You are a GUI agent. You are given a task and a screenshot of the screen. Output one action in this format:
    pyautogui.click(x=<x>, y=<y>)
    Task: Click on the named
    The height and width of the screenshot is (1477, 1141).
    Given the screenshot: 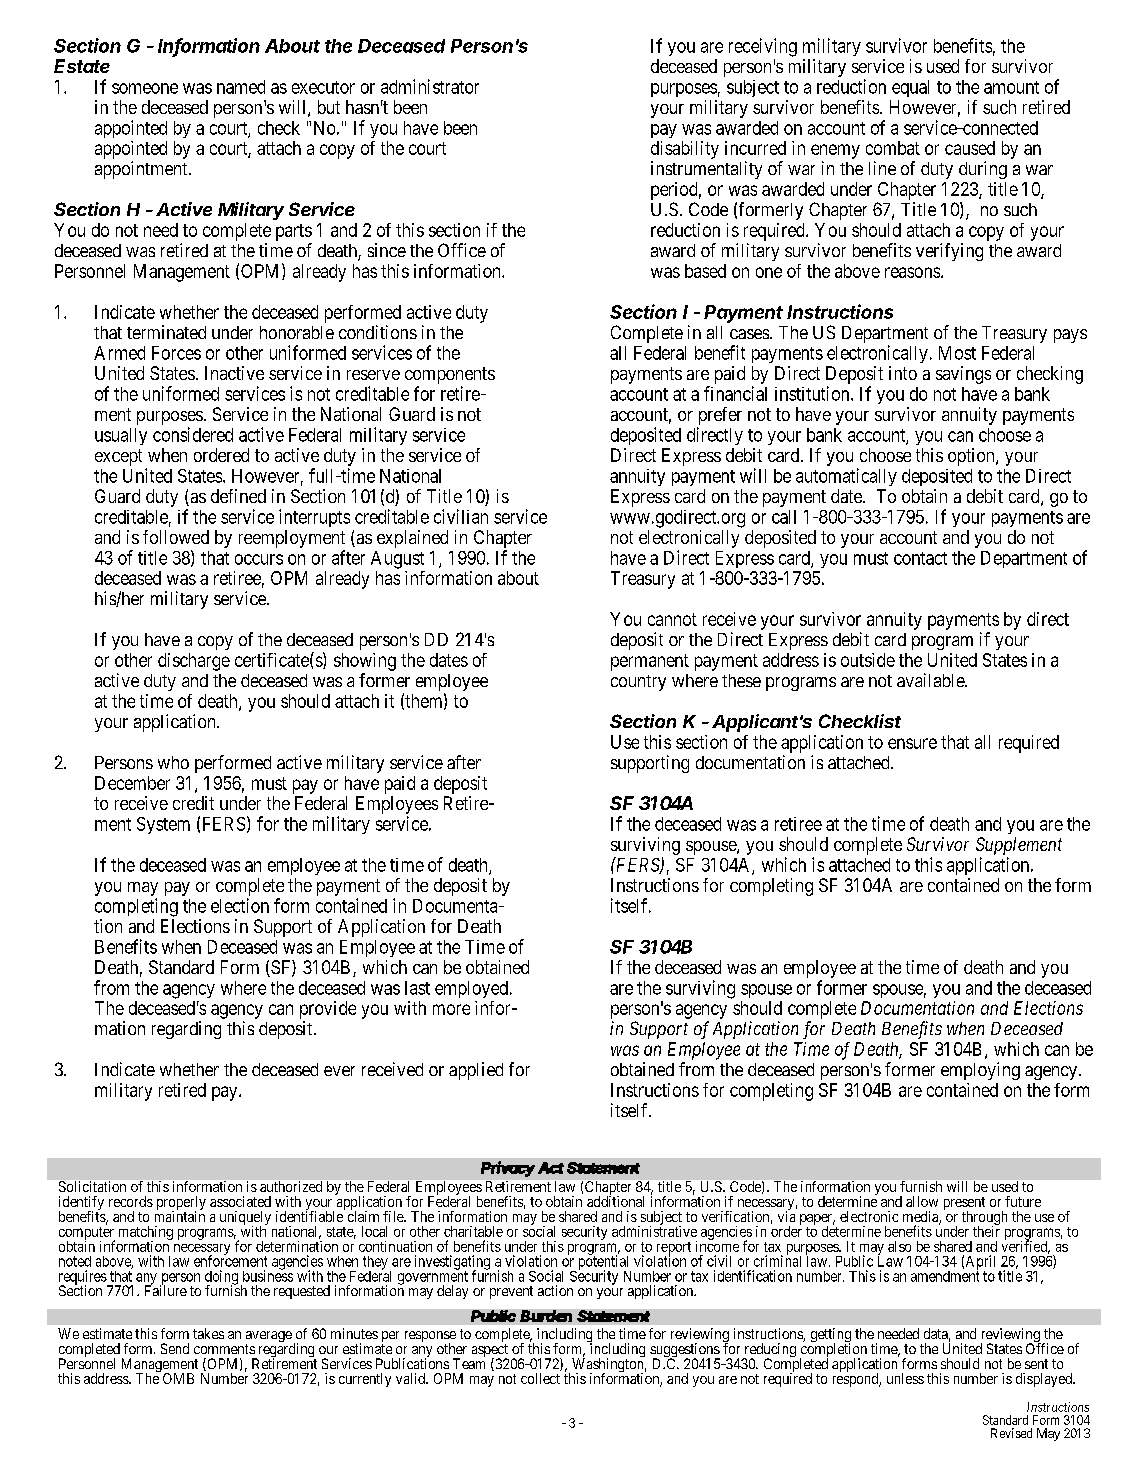 What is the action you would take?
    pyautogui.click(x=241, y=87)
